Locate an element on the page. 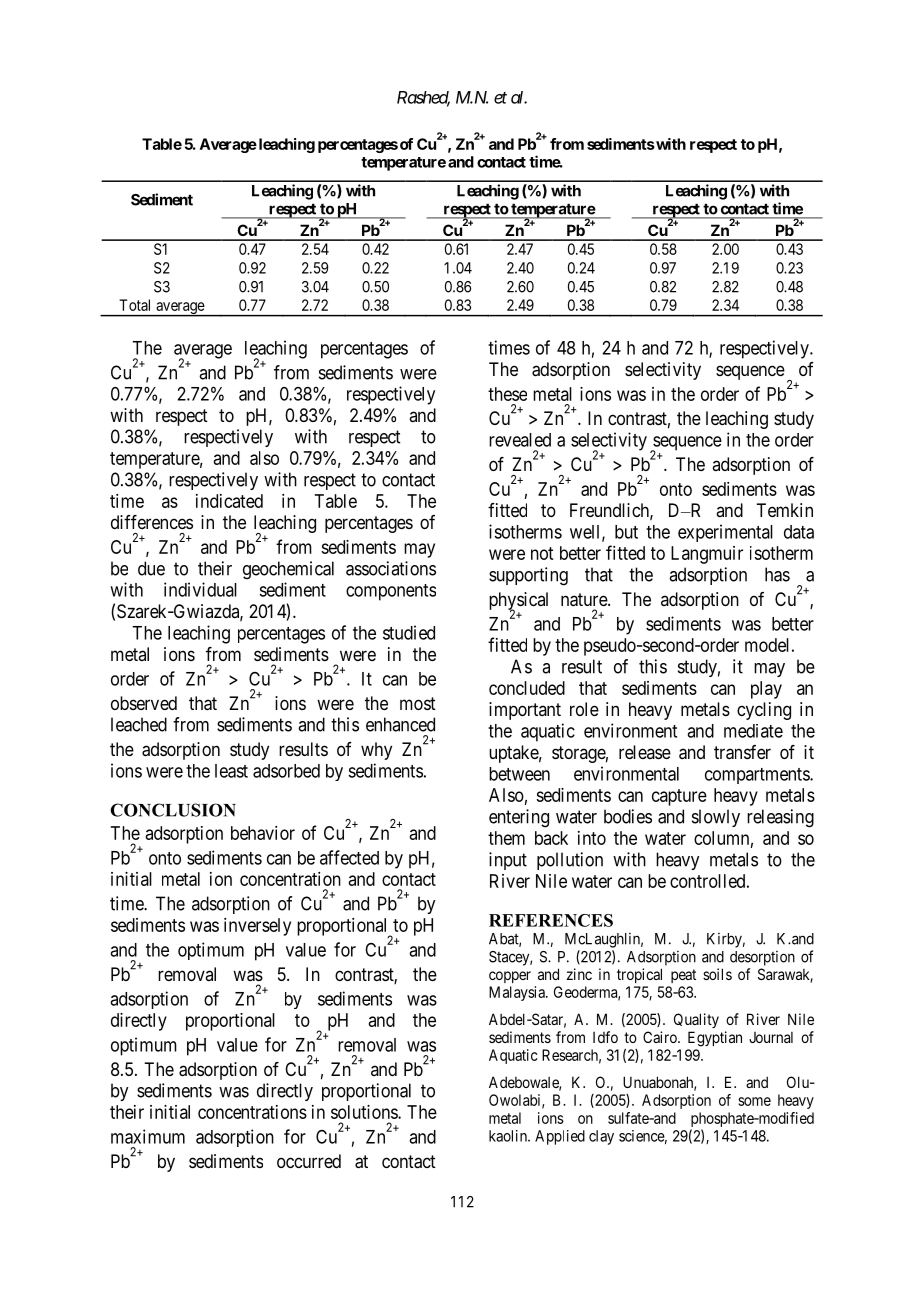 This image has height=1308, width=924. desorption is located at coordinates (762, 958).
